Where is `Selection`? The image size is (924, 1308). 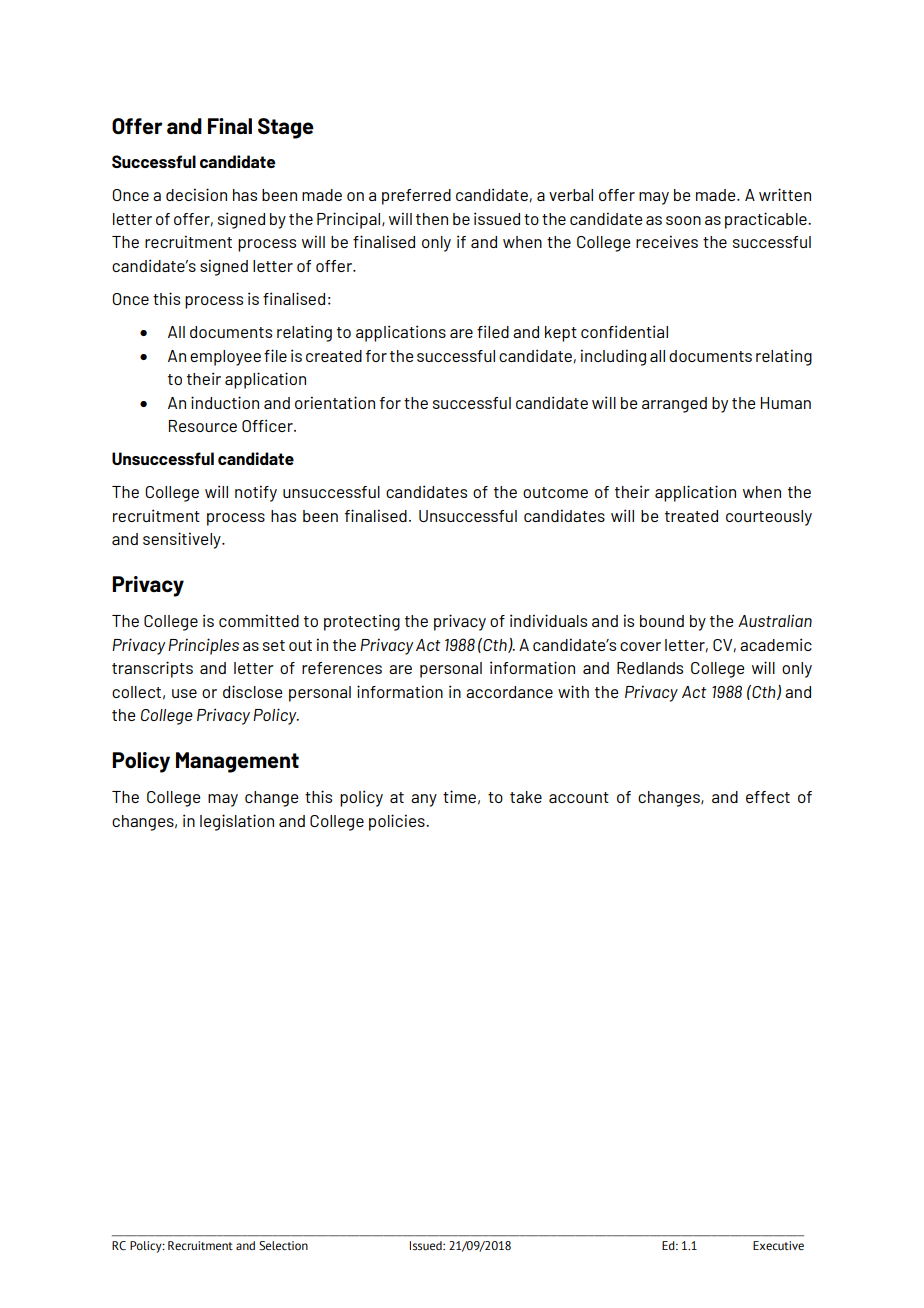
Selection is located at coordinates (283, 1246).
